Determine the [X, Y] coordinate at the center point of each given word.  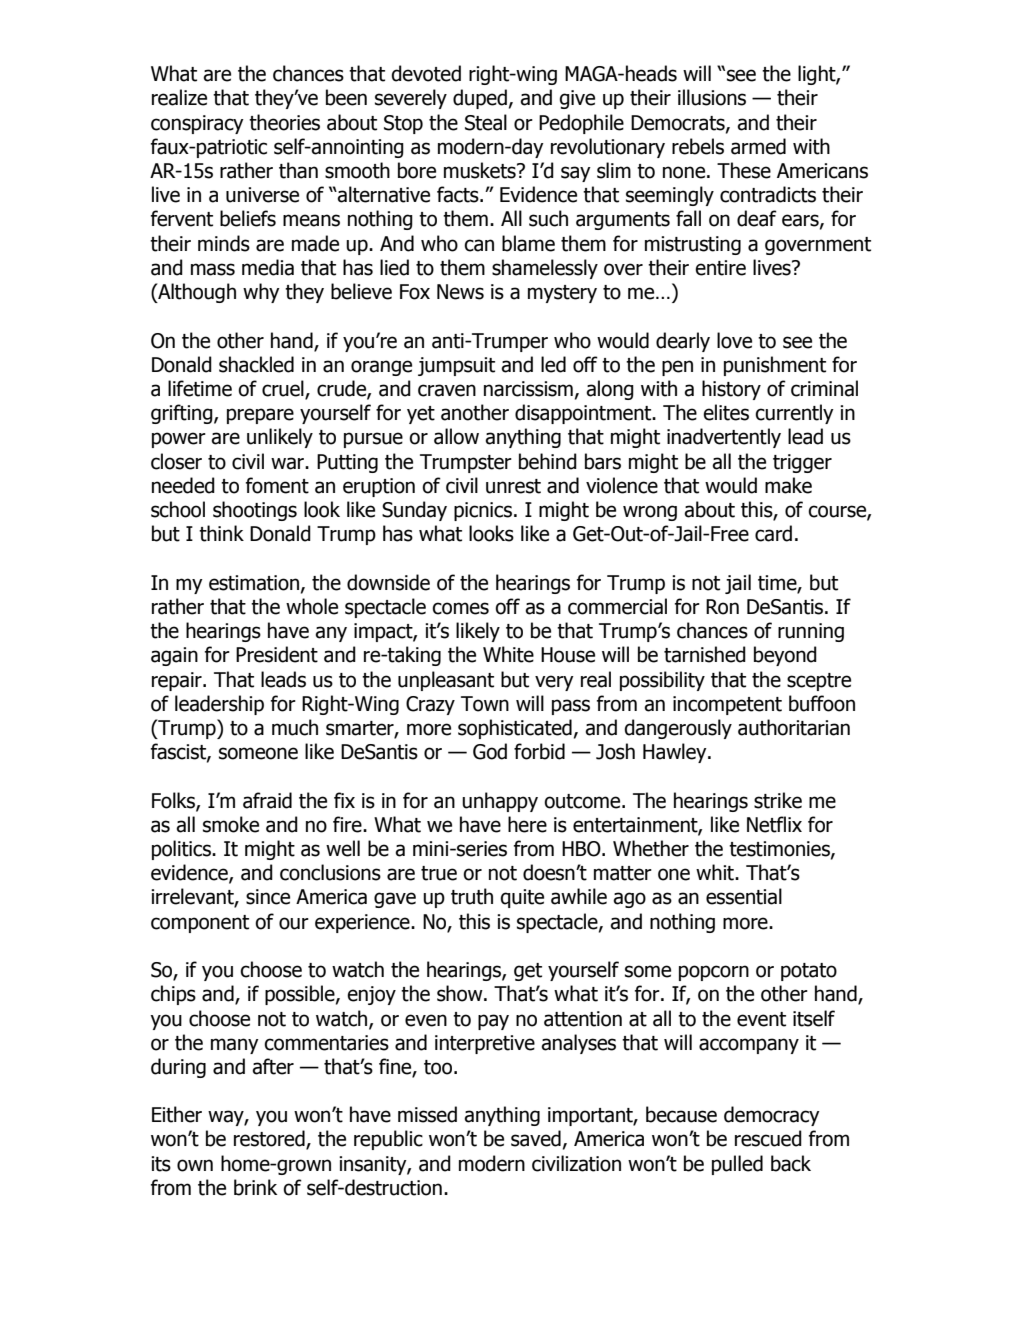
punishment [775, 366]
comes [460, 608]
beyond [785, 656]
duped [480, 99]
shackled [256, 364]
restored [270, 1139]
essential [744, 896]
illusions [712, 97]
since [268, 897]
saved [536, 1138]
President [277, 654]
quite [522, 898]
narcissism [528, 389]
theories [284, 122]
